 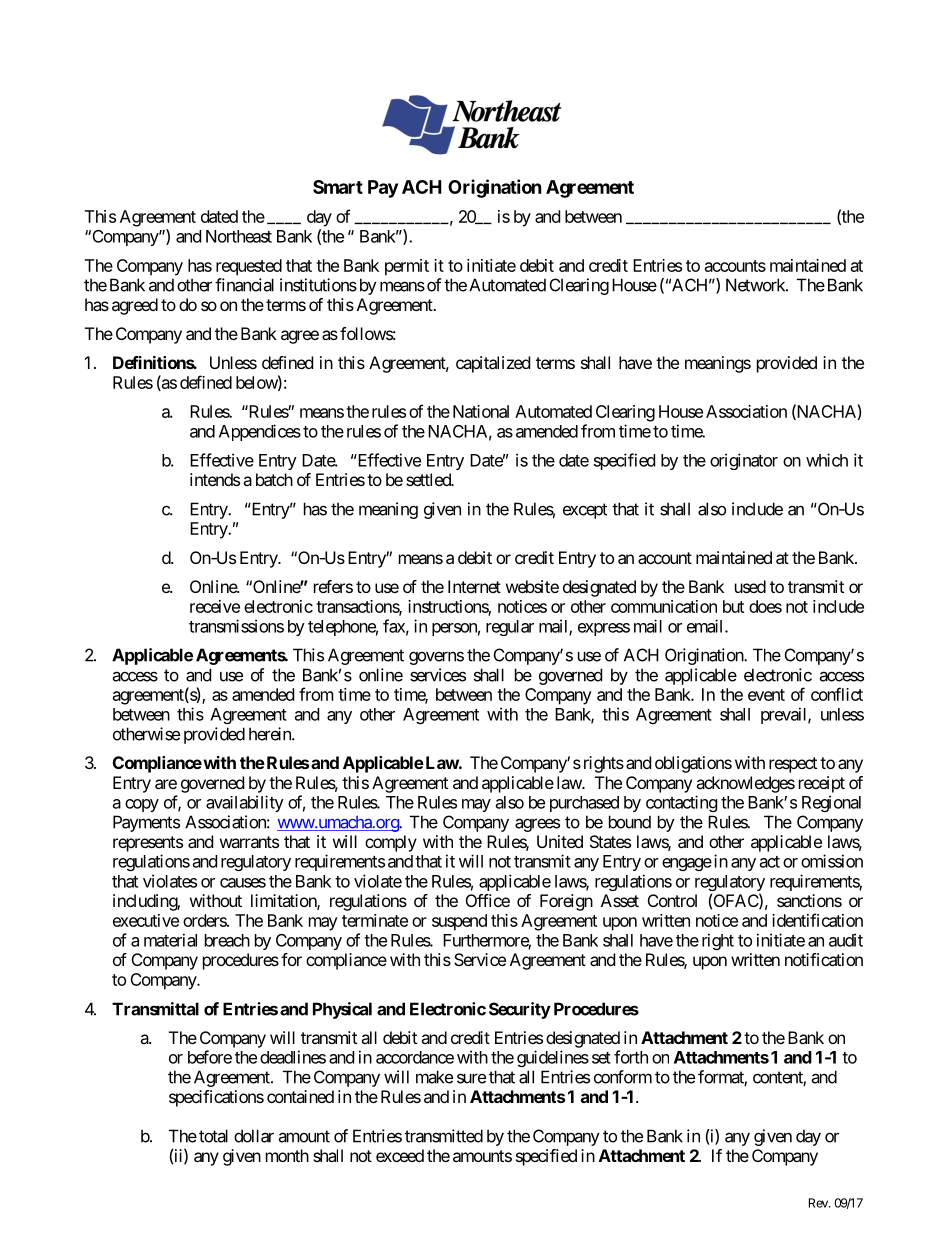 What do you see at coordinates (407, 267) in the screenshot?
I see `permit` at bounding box center [407, 267].
